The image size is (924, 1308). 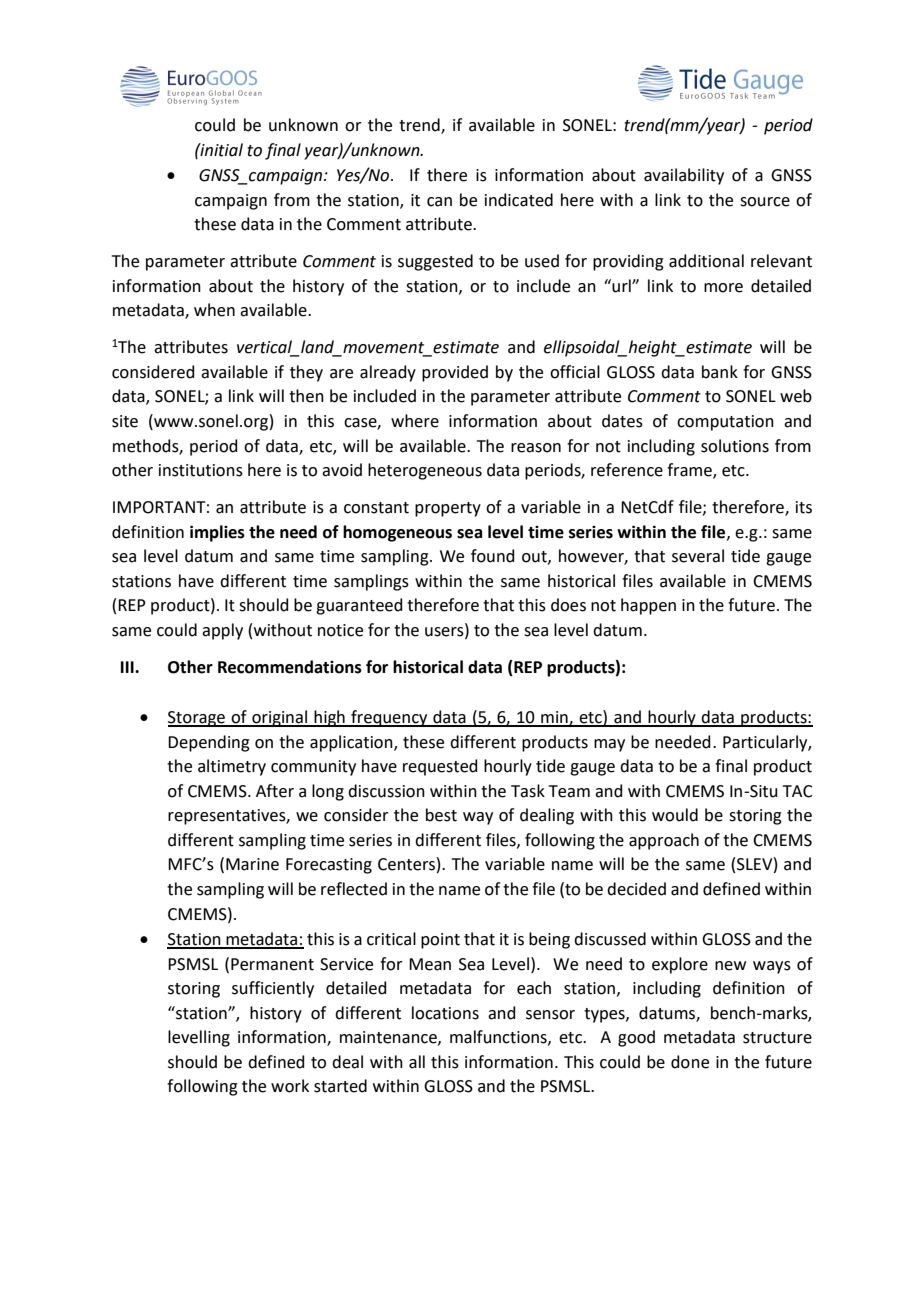 I want to click on work, so click(x=290, y=1086).
